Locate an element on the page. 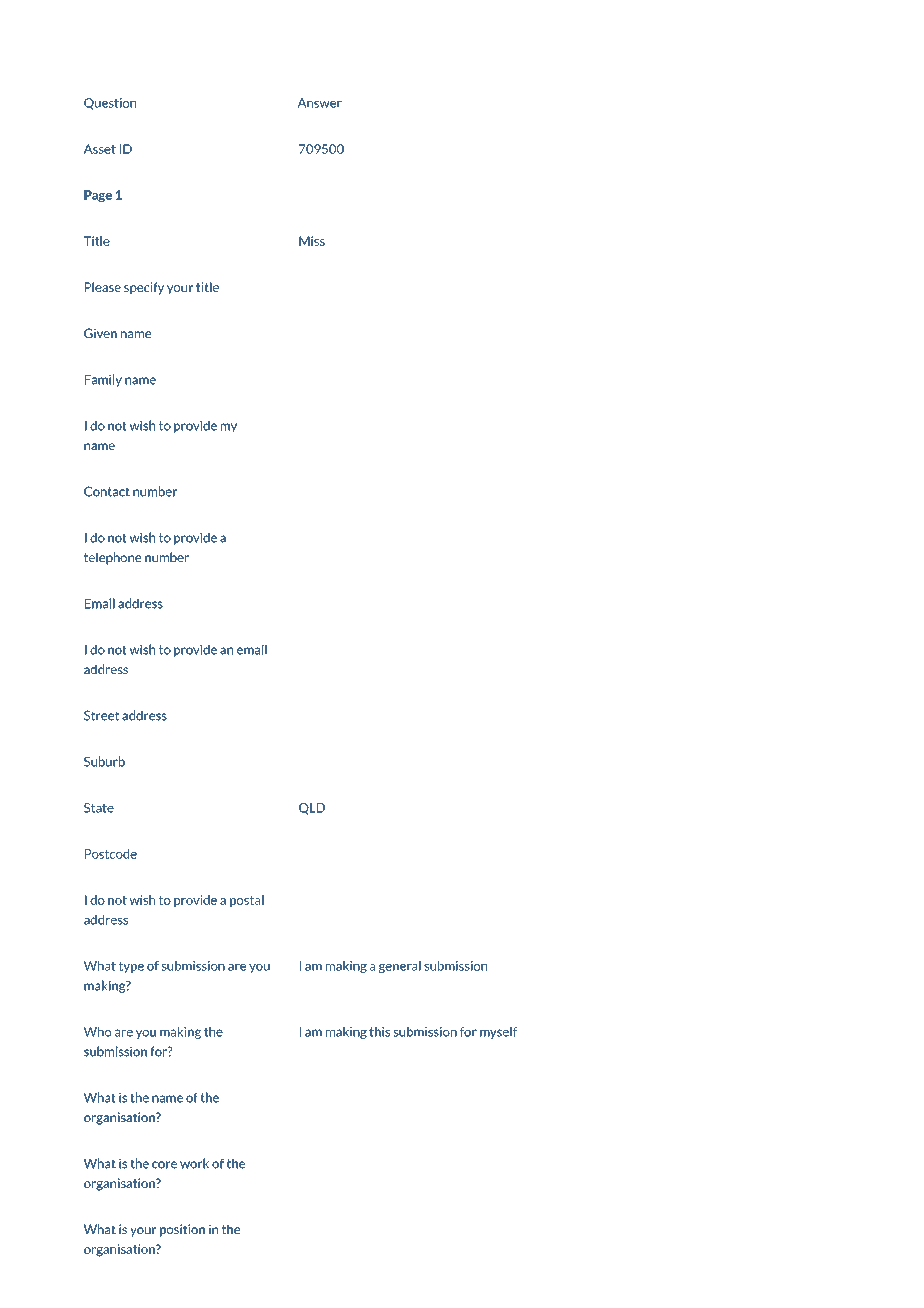 This page has height=1308, width=924. postal is located at coordinates (247, 901).
